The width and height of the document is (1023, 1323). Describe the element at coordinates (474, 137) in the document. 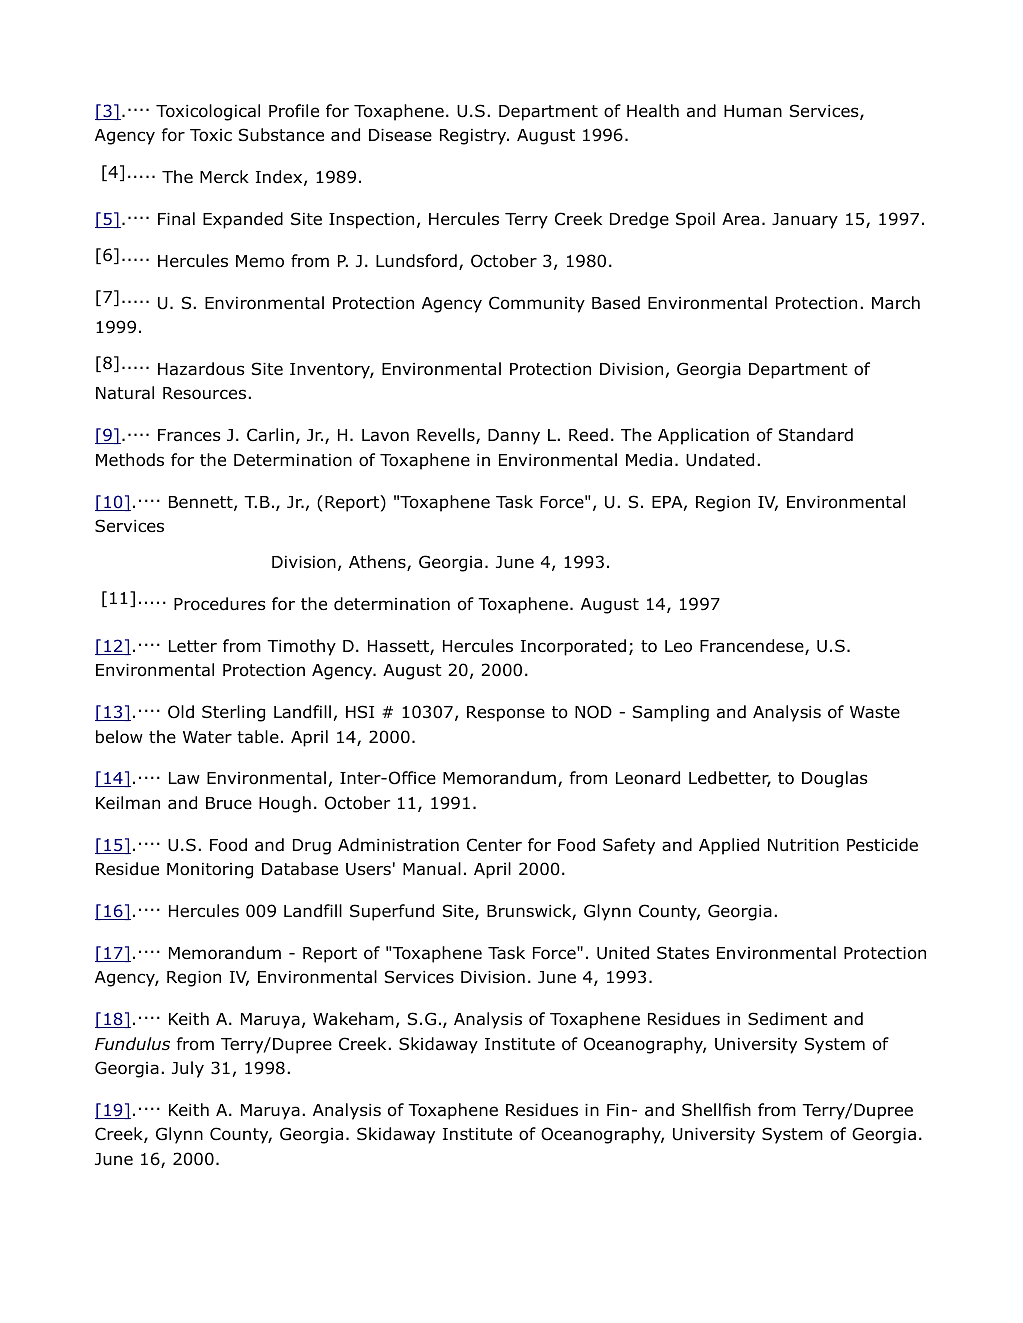

I see `Registry` at that location.
